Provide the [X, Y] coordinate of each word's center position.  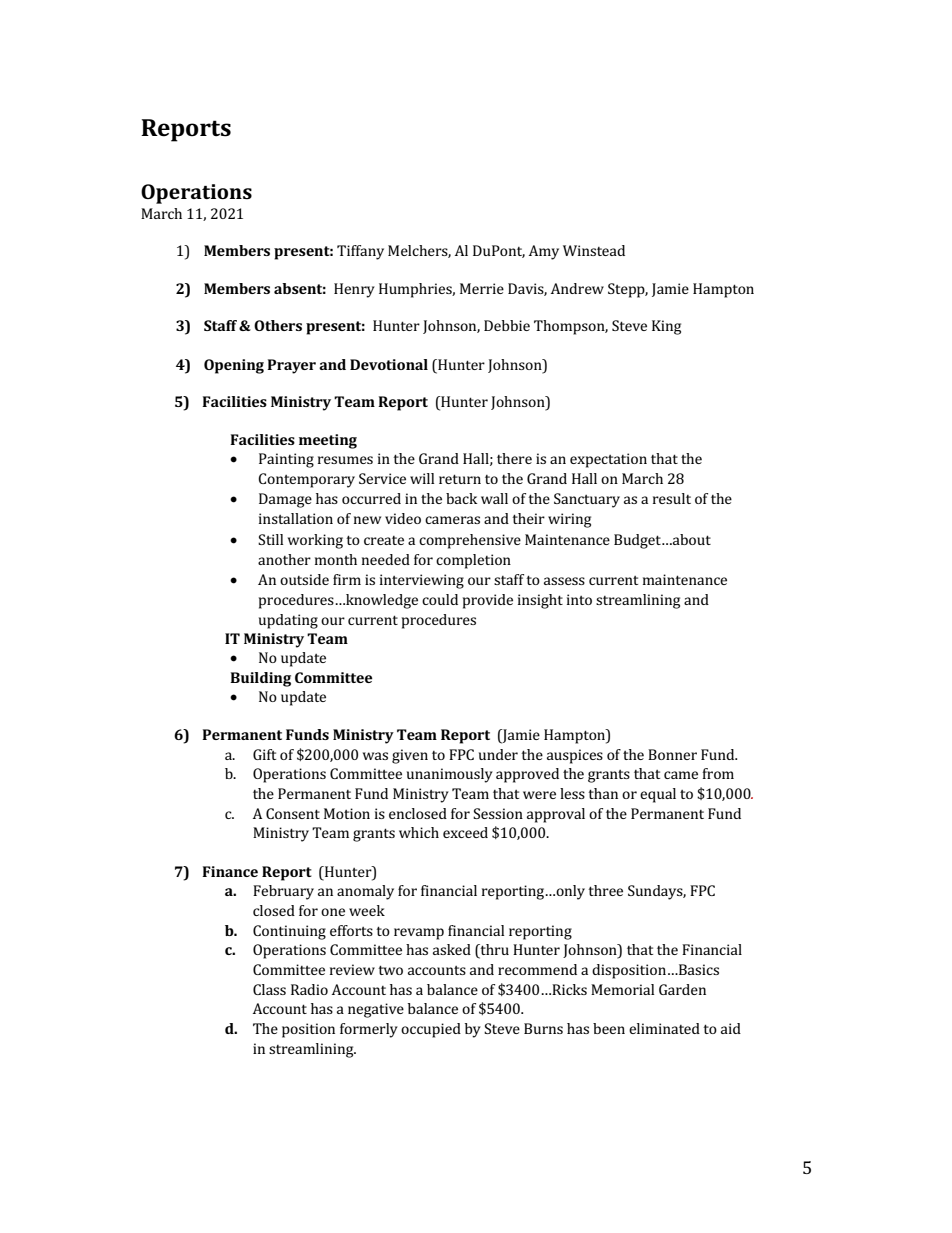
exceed [465, 832]
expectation [608, 460]
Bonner [672, 754]
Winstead [594, 250]
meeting [328, 441]
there [514, 458]
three [605, 890]
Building [260, 679]
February [283, 892]
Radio [309, 989]
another [284, 559]
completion [473, 561]
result [672, 498]
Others [278, 325]
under [498, 754]
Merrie [482, 288]
